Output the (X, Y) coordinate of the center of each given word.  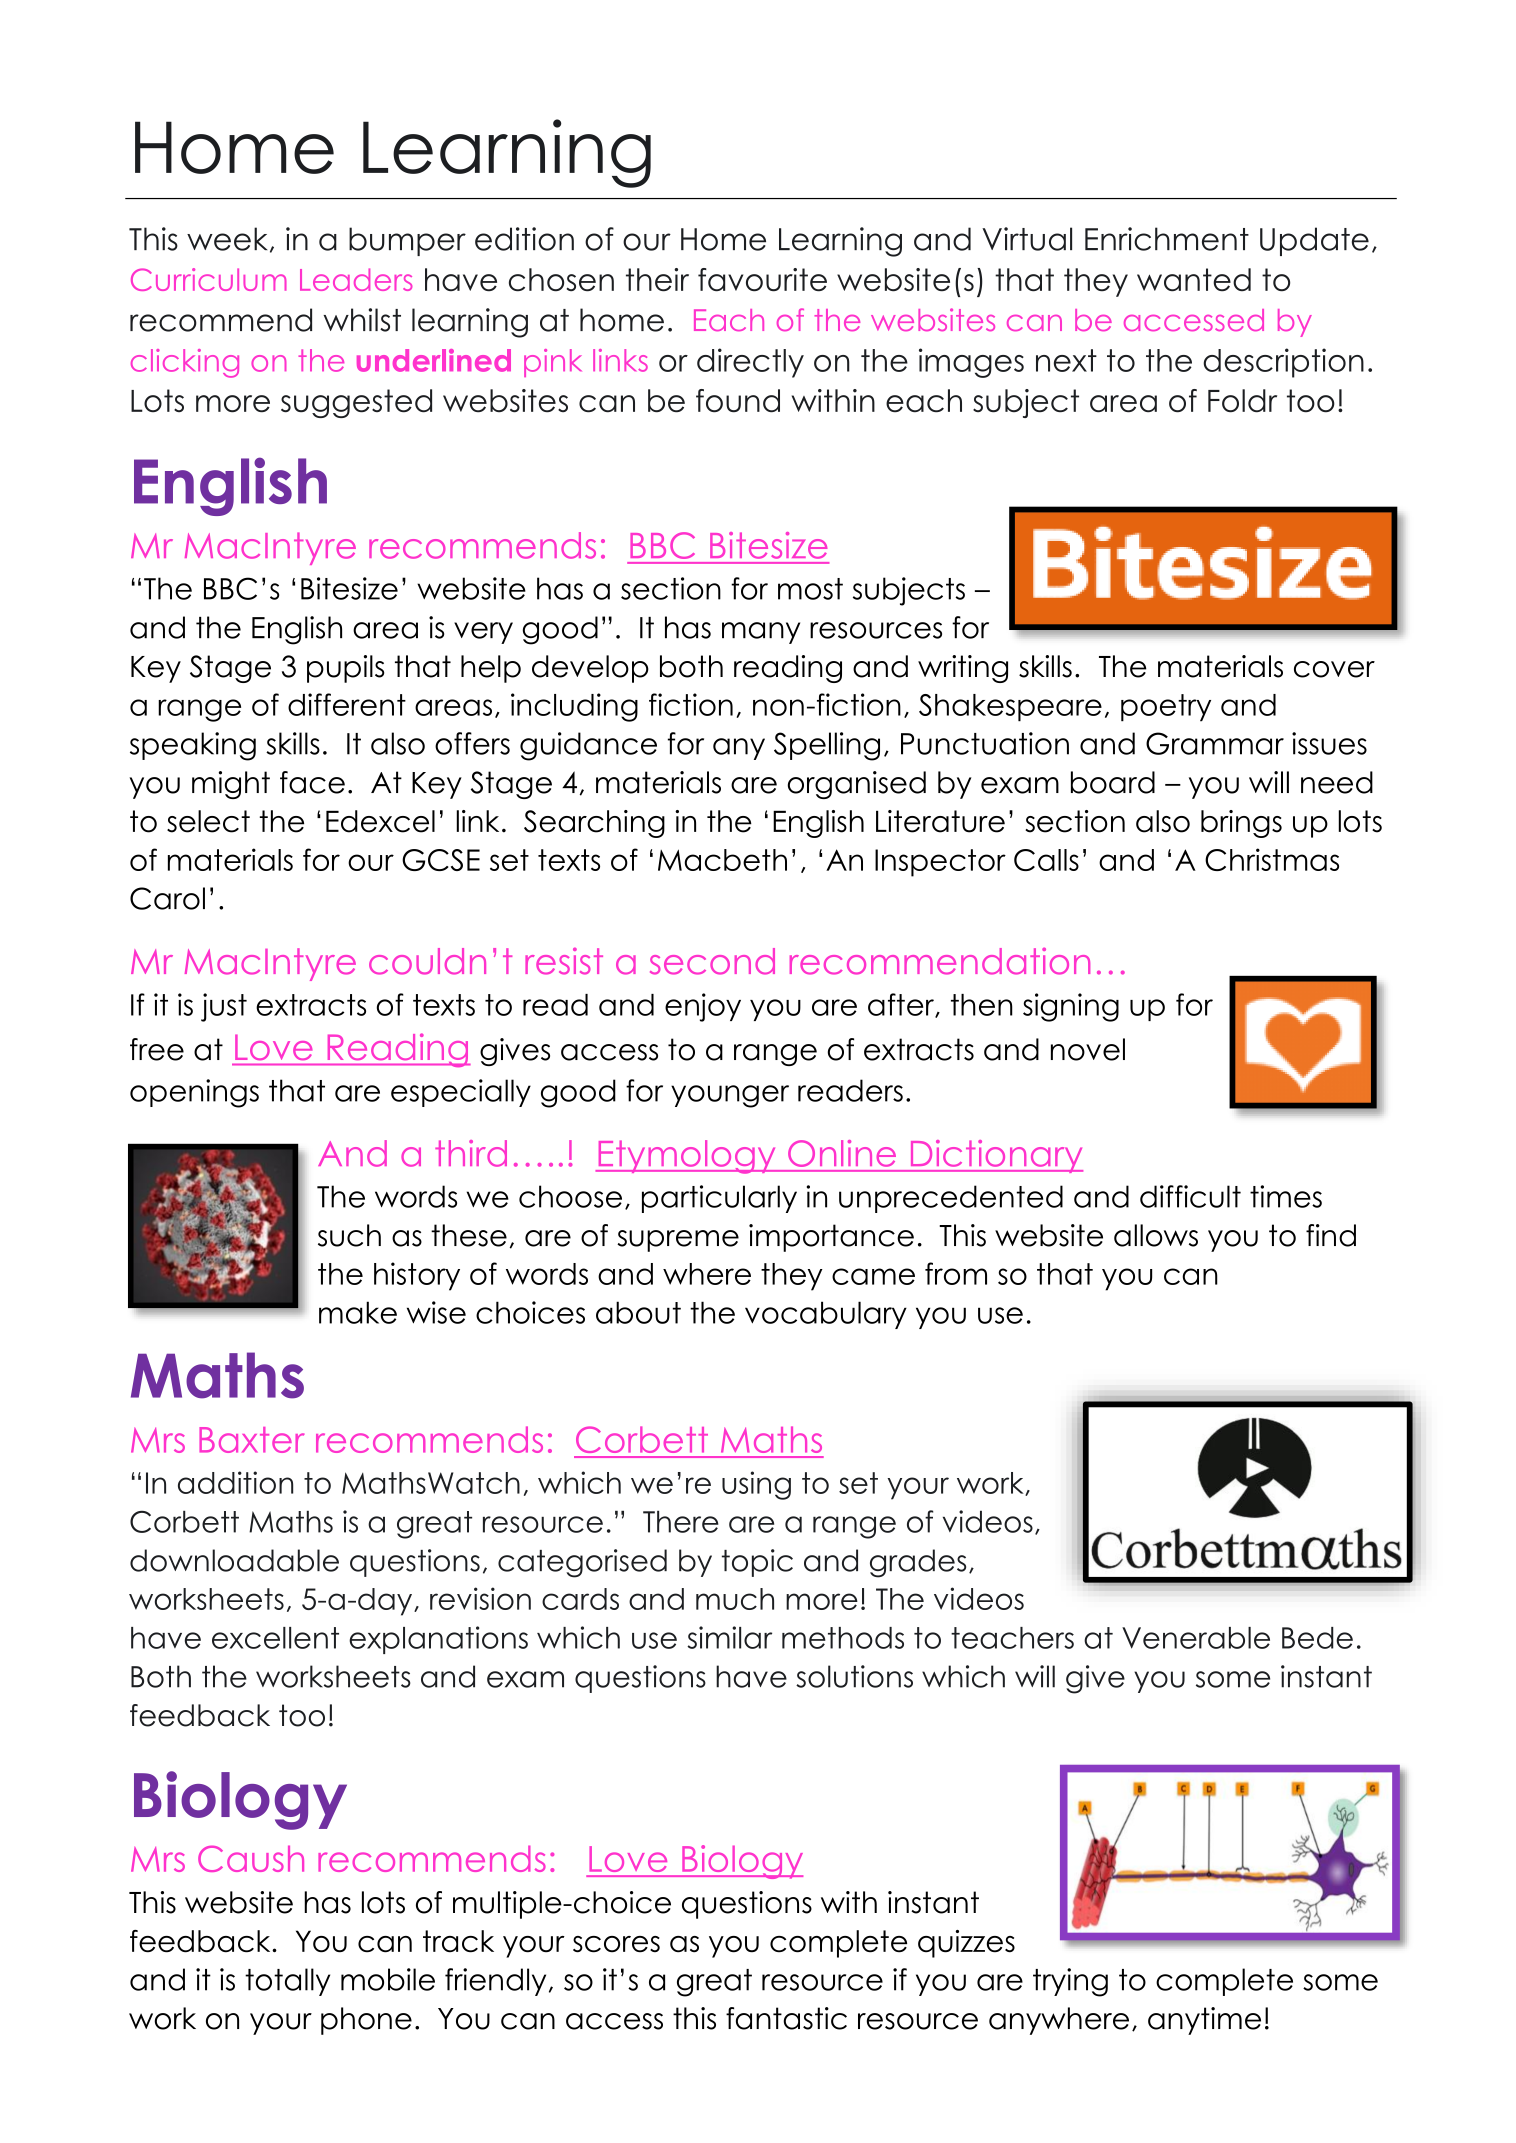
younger (730, 1096)
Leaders (356, 279)
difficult (1190, 1196)
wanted (1194, 280)
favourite (762, 280)
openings (194, 1093)
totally (287, 1982)
